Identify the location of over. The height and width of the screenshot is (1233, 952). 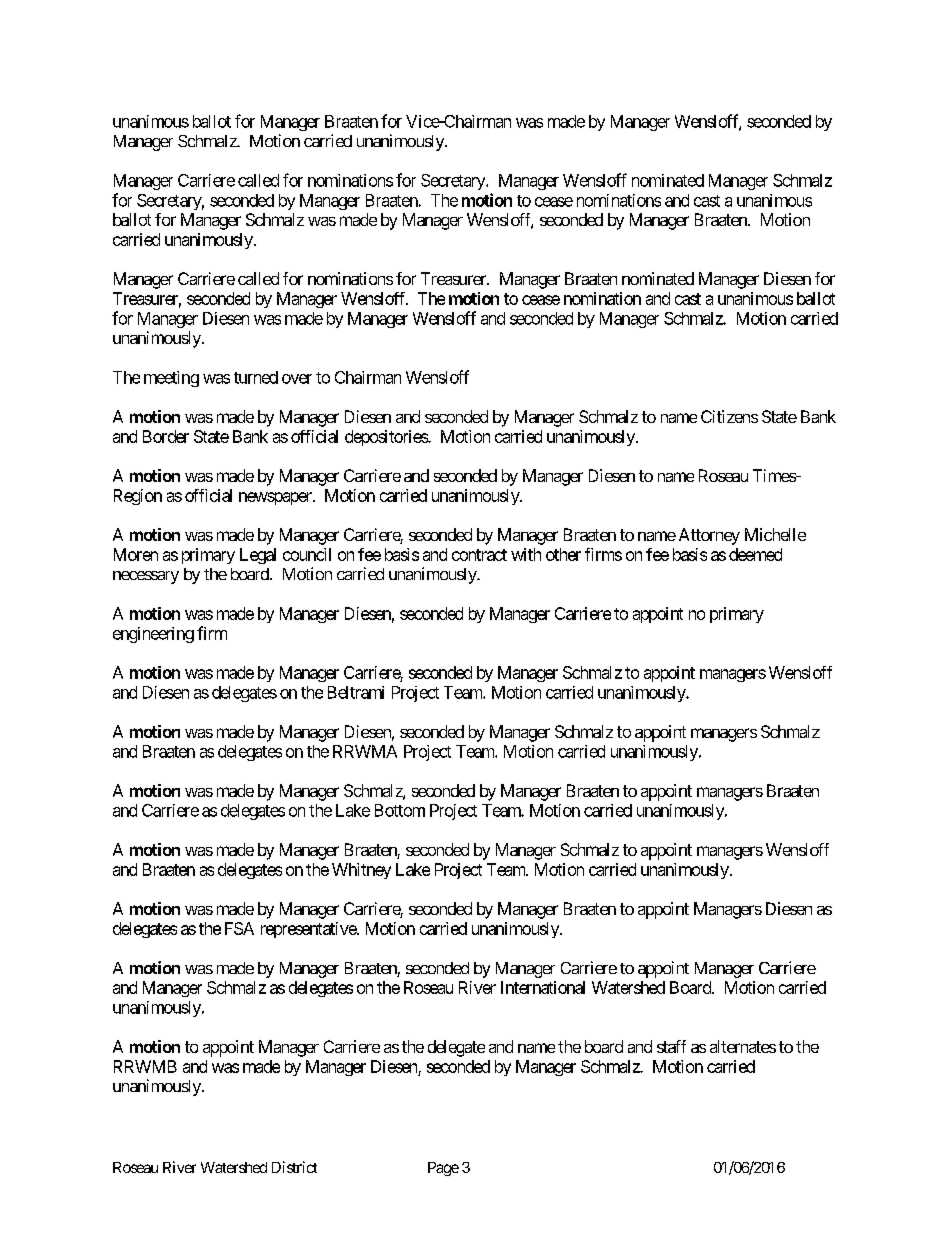
(297, 379).
